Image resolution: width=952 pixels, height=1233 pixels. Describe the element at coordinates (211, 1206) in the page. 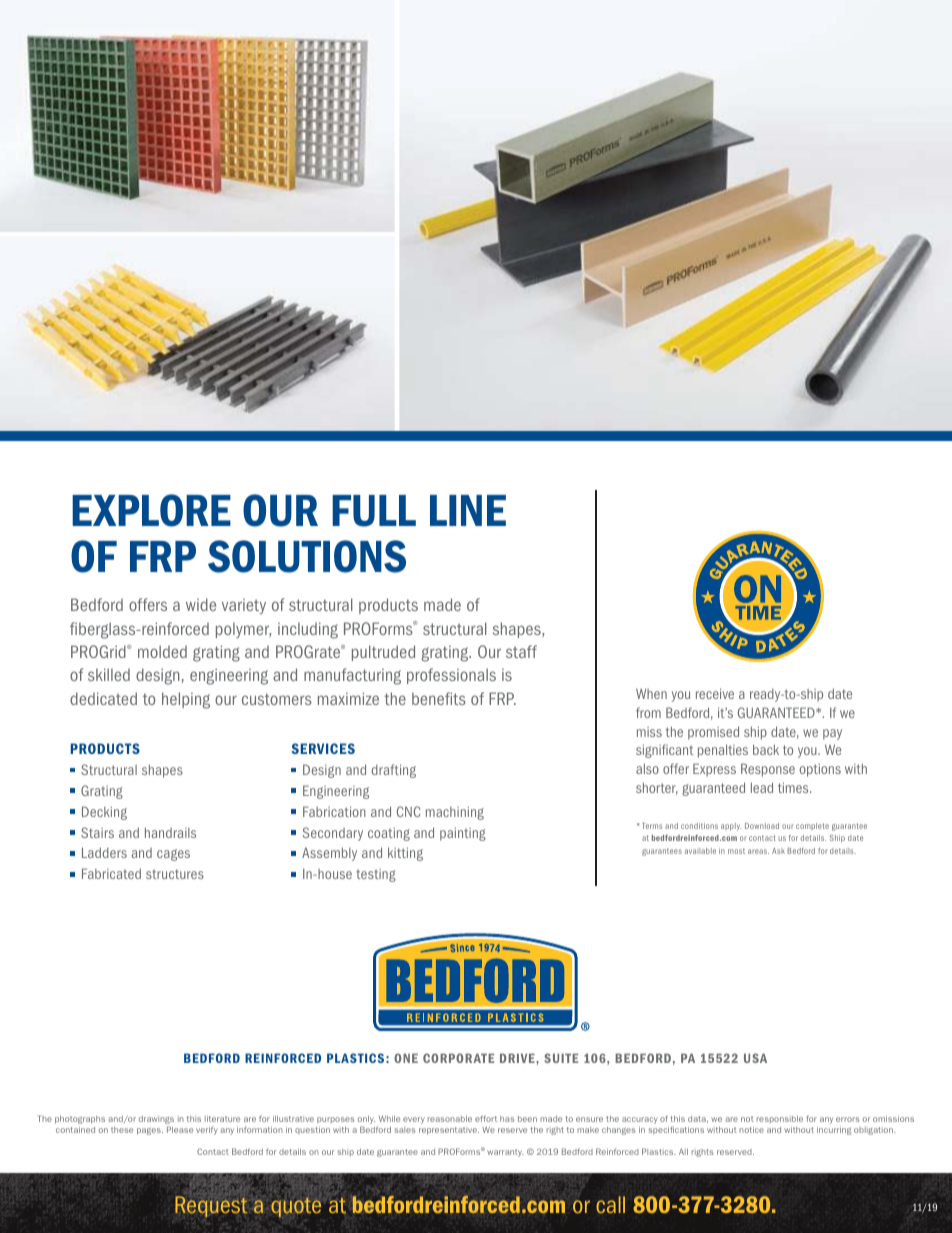

I see `Request` at that location.
